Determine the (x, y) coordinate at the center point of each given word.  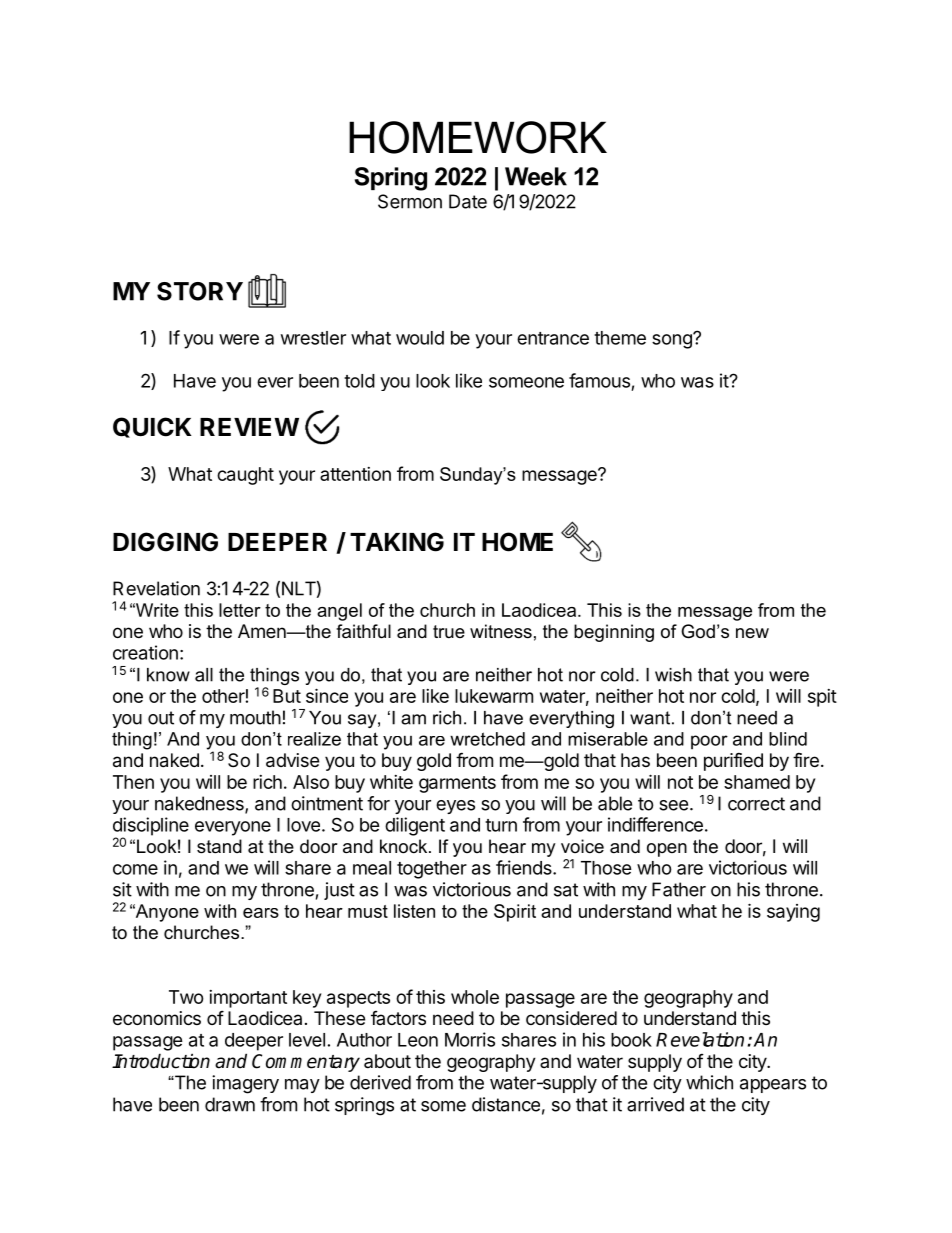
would (420, 338)
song (673, 341)
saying (793, 913)
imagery (245, 1084)
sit (122, 889)
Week (536, 176)
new (752, 633)
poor (709, 742)
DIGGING (165, 542)
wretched (487, 739)
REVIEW (249, 427)
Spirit (515, 913)
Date (468, 201)
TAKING (397, 542)
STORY (200, 291)
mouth (255, 717)
